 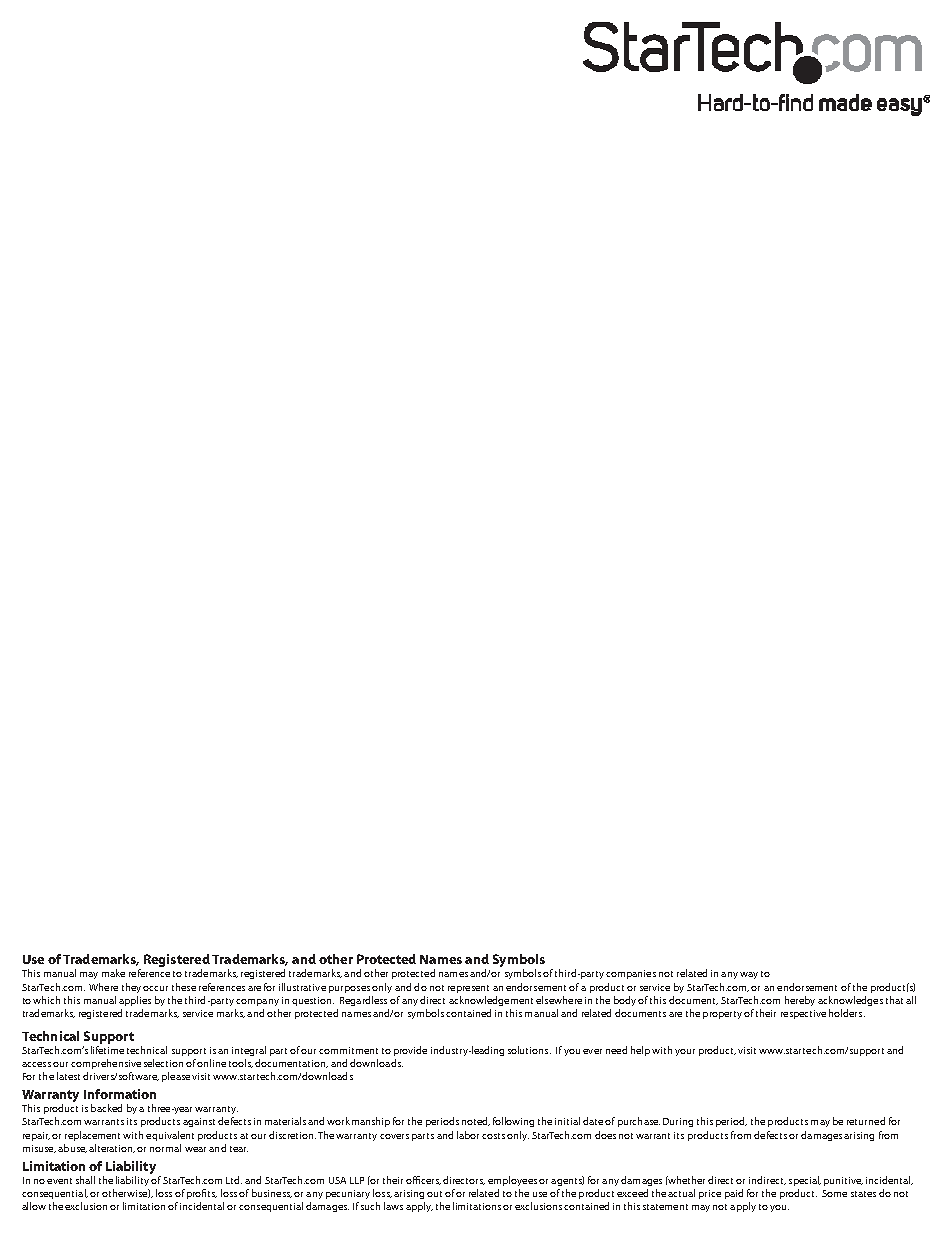 What do you see at coordinates (199, 1122) in the image?
I see `against` at bounding box center [199, 1122].
